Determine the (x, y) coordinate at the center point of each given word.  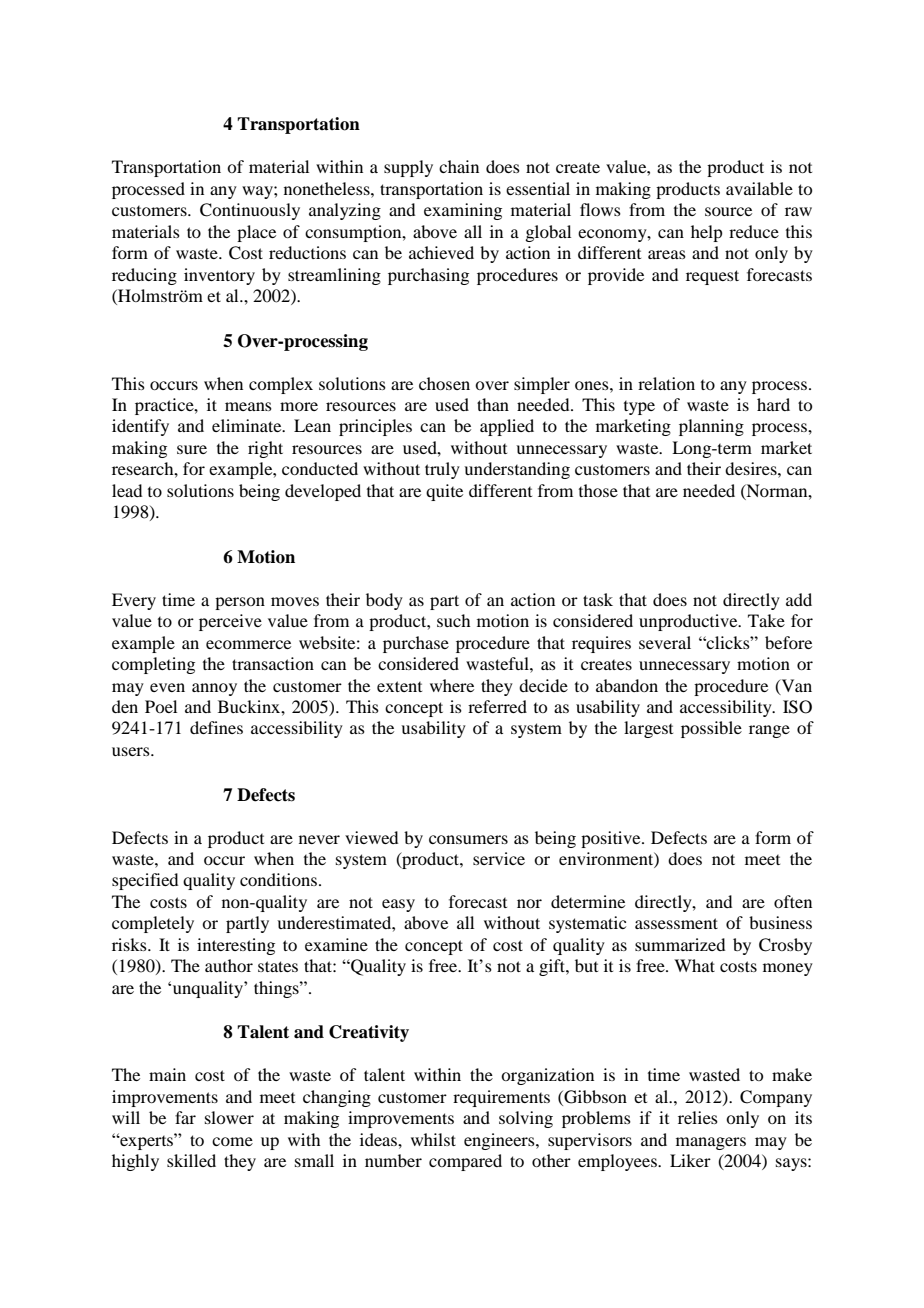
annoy (214, 689)
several (665, 642)
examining (463, 211)
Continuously (250, 211)
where (452, 685)
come (232, 1141)
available (759, 188)
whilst (433, 1139)
